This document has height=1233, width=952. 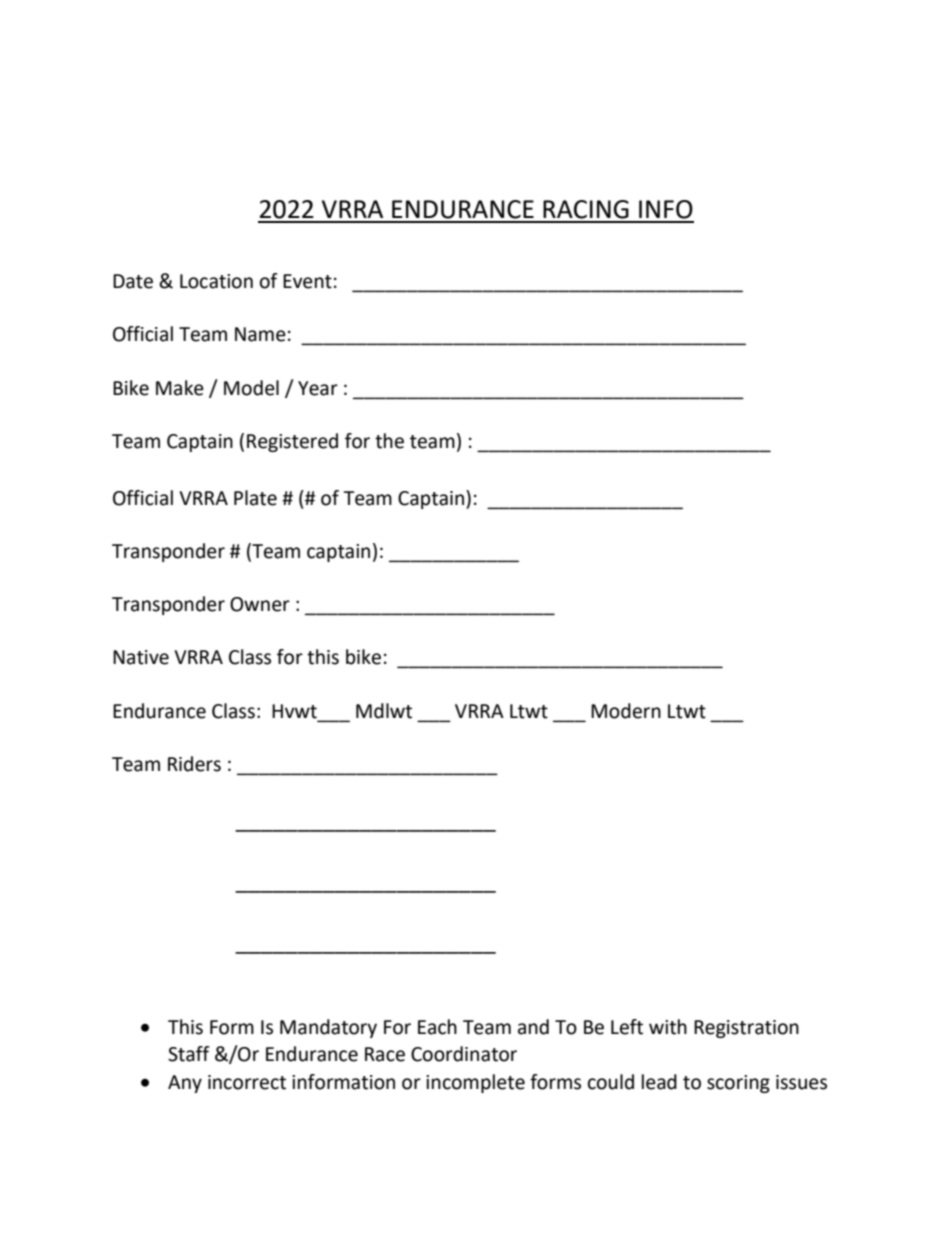 What do you see at coordinates (746, 1029) in the document?
I see `Registration` at bounding box center [746, 1029].
